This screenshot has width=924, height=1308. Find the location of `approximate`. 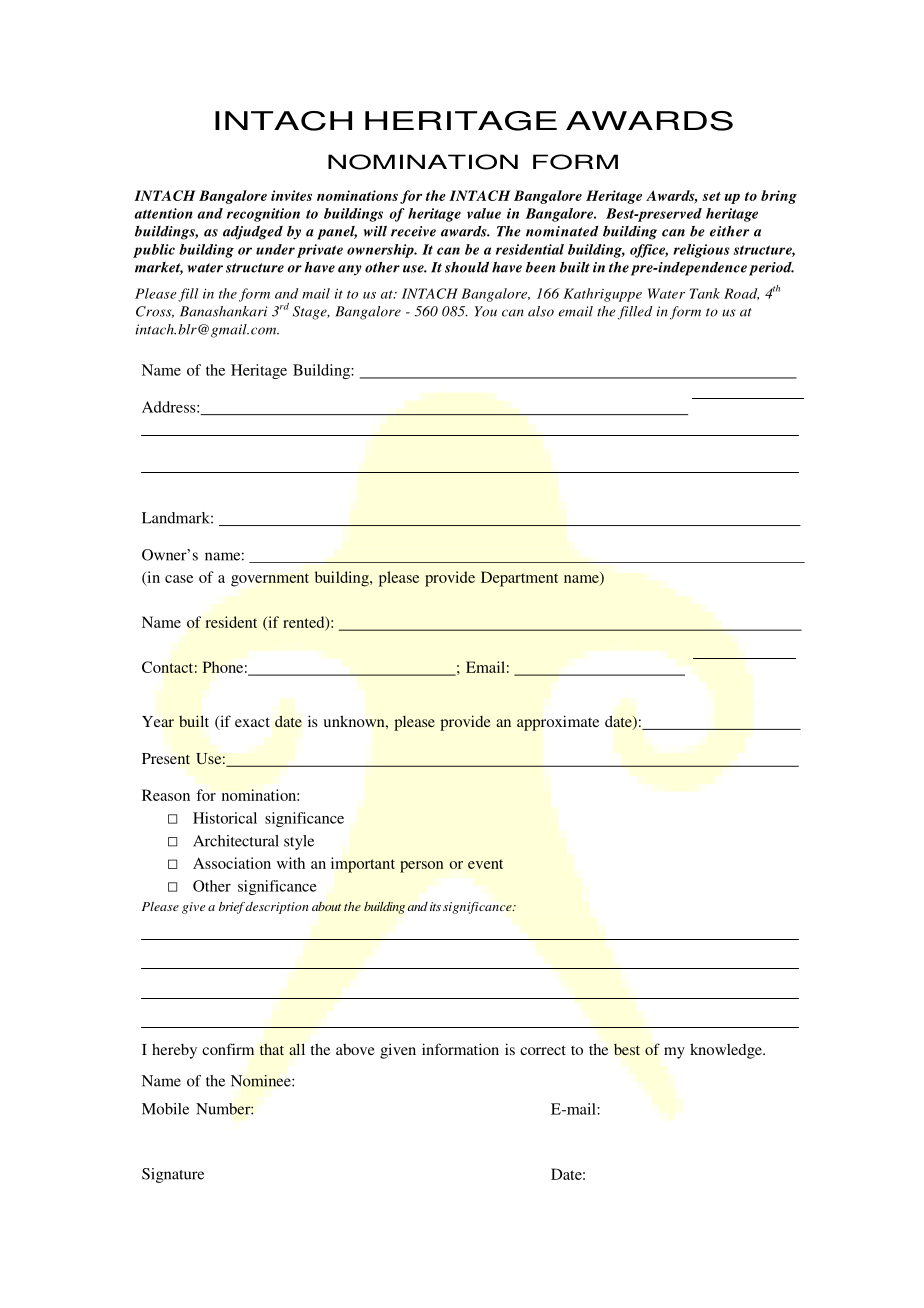

approximate is located at coordinates (558, 723).
